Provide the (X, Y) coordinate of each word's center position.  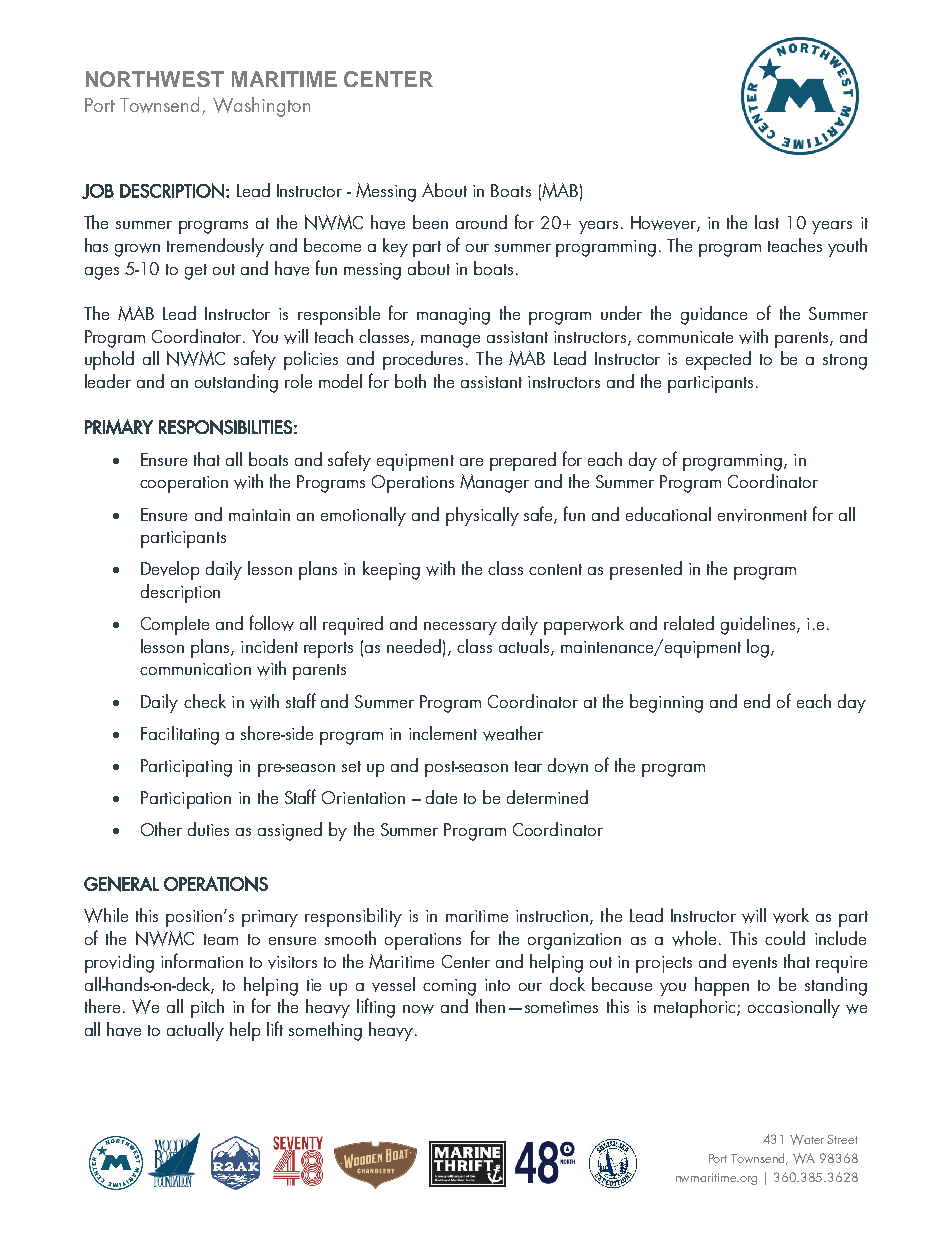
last (767, 222)
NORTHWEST (155, 79)
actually (195, 1031)
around (481, 222)
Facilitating (180, 735)
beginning (666, 703)
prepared (523, 461)
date (441, 797)
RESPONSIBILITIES (225, 427)
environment (762, 515)
